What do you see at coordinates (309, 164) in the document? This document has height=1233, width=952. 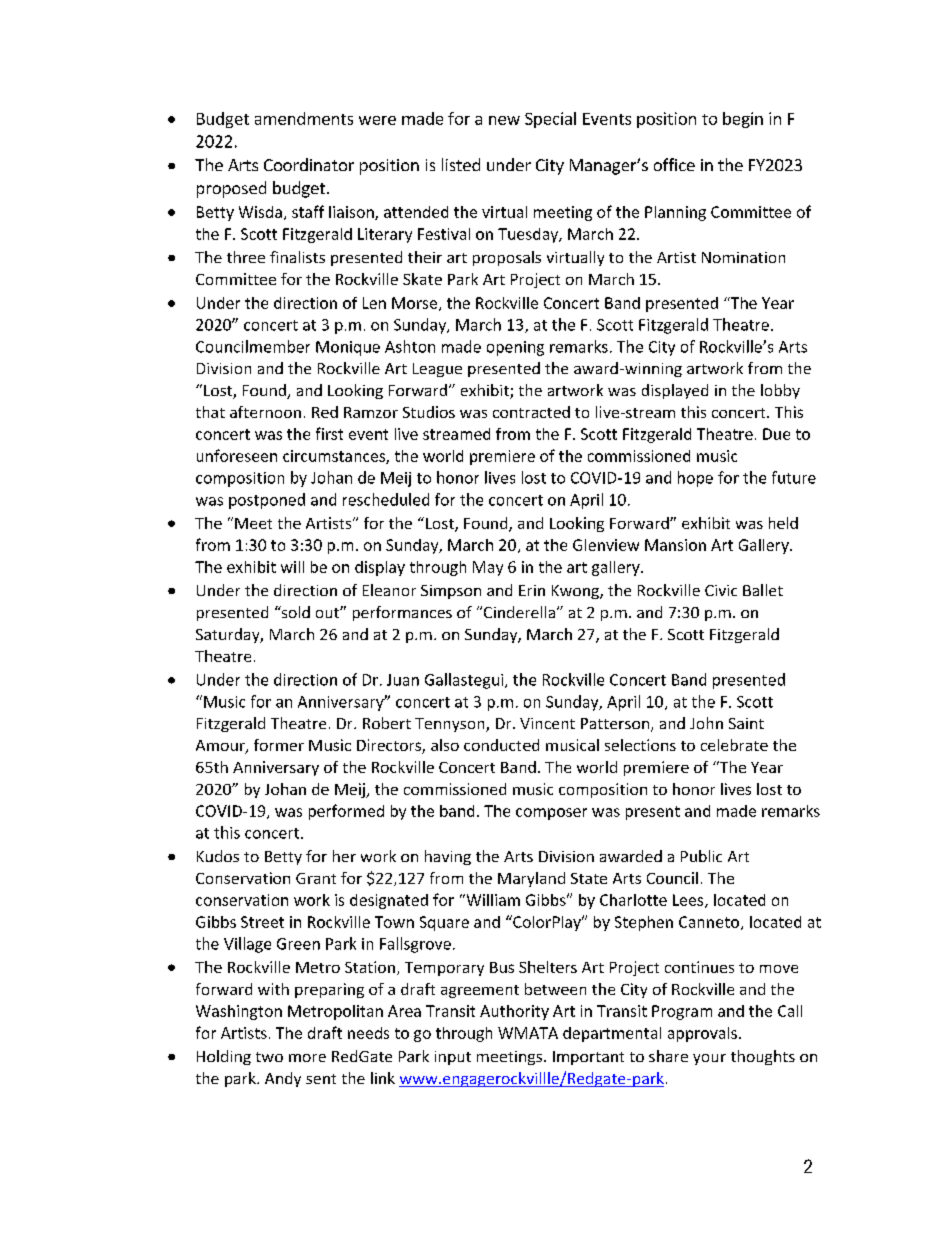 I see `Coordinator` at bounding box center [309, 164].
